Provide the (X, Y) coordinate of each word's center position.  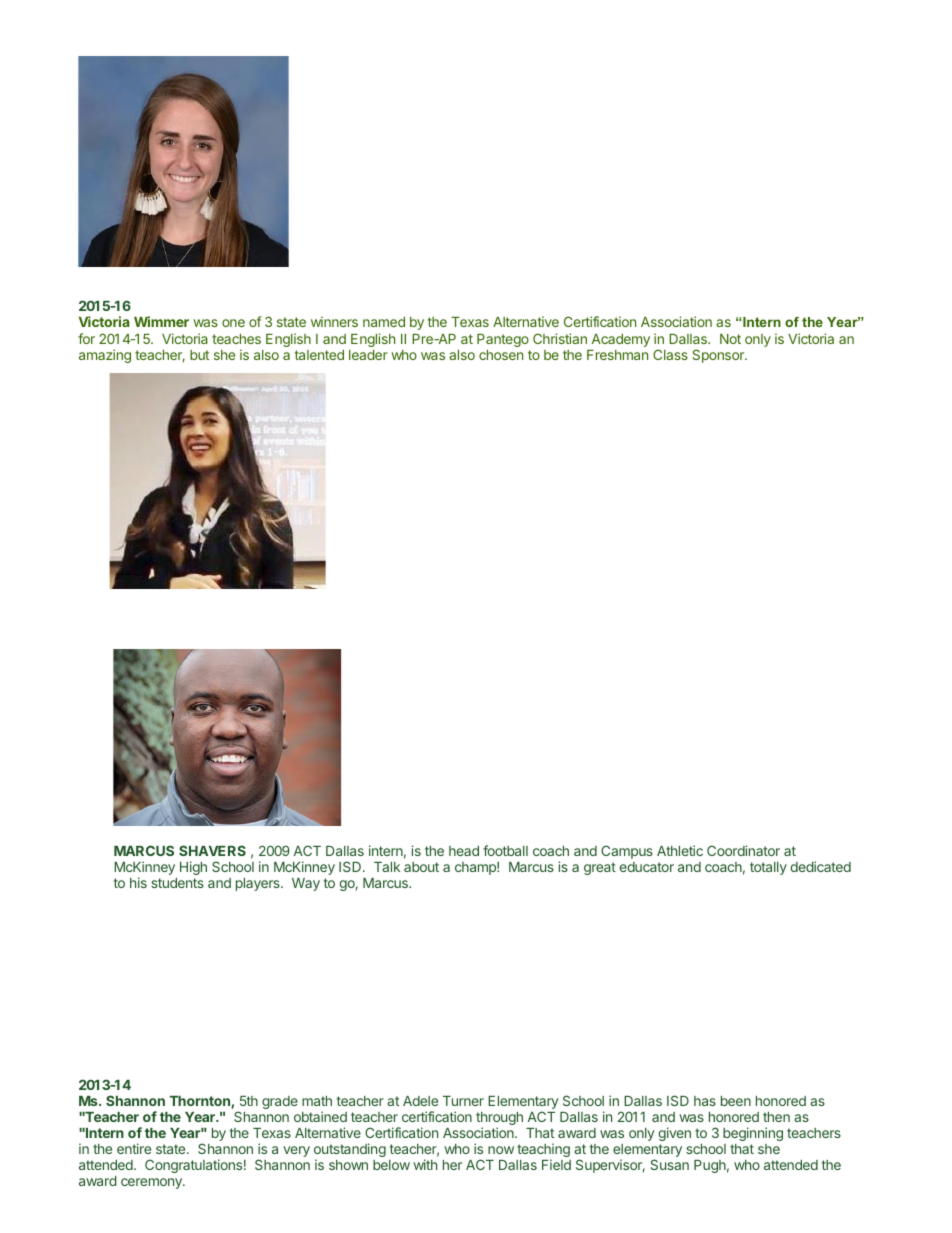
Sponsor (719, 356)
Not (730, 339)
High (193, 868)
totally (768, 868)
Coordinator (743, 850)
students (177, 883)
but (199, 355)
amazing (105, 356)
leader (368, 355)
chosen (501, 355)
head (464, 851)
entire (134, 1148)
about (421, 867)
